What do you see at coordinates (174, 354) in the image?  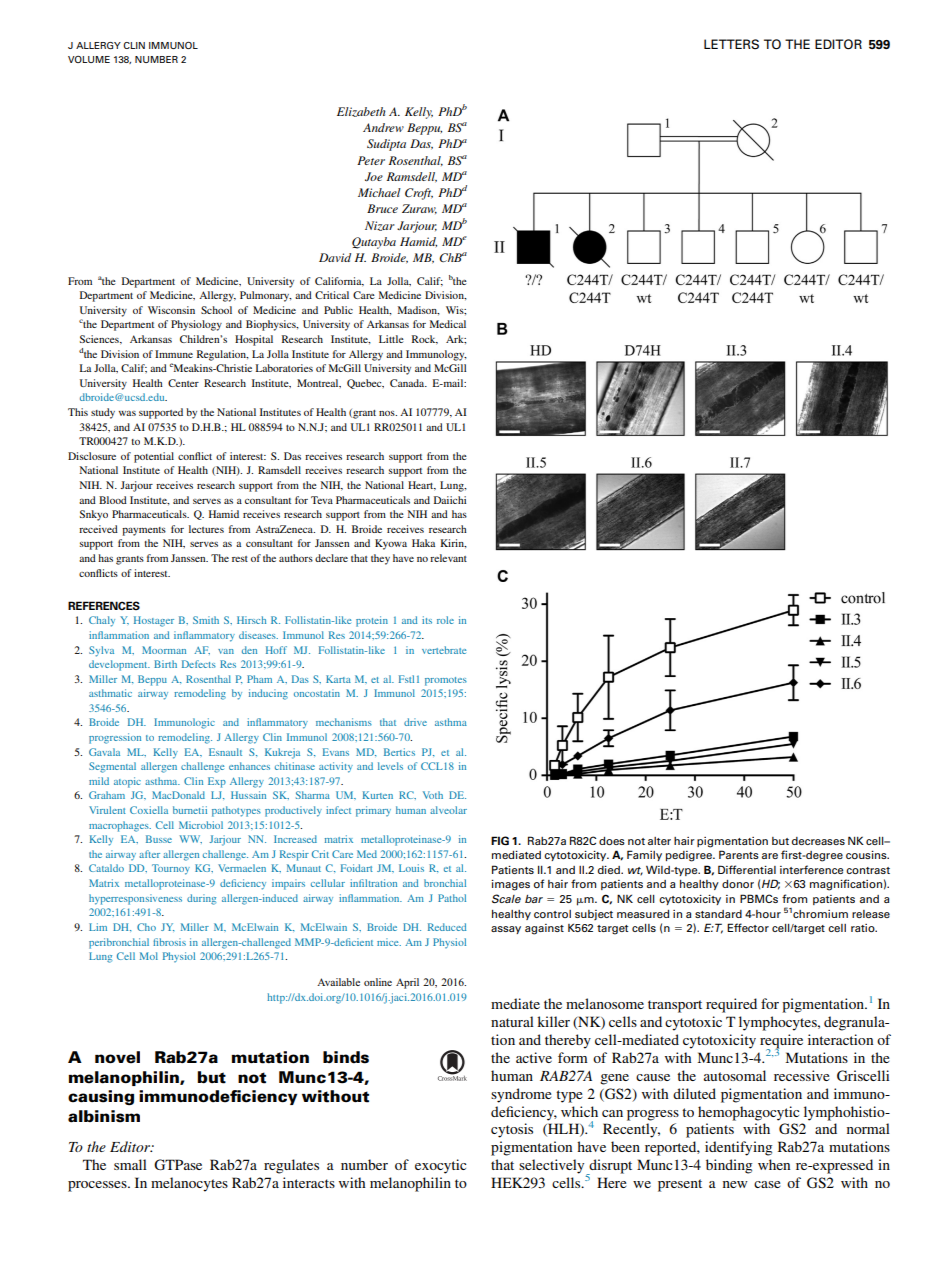 I see `Immune` at bounding box center [174, 354].
